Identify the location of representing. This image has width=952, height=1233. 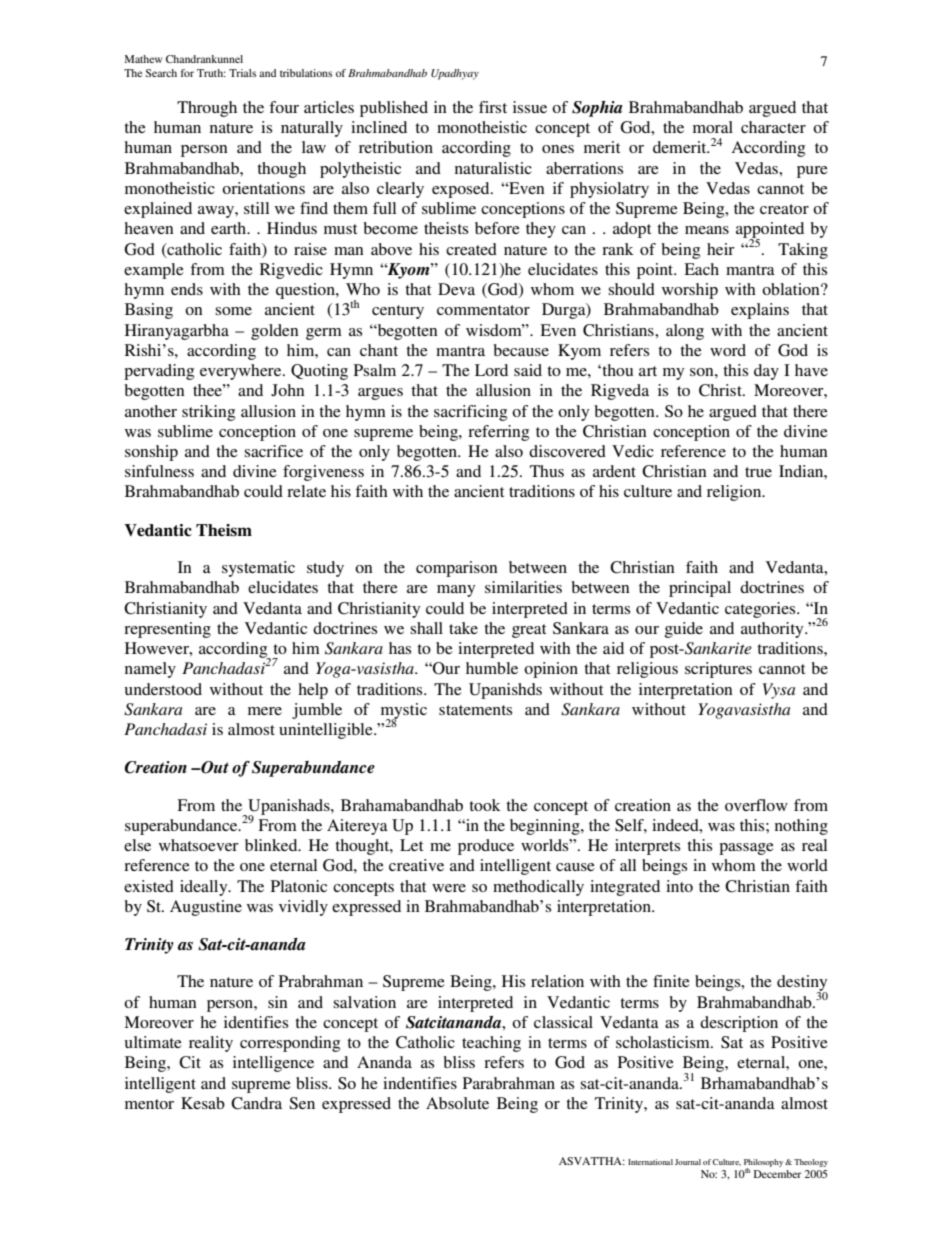
(167, 630).
